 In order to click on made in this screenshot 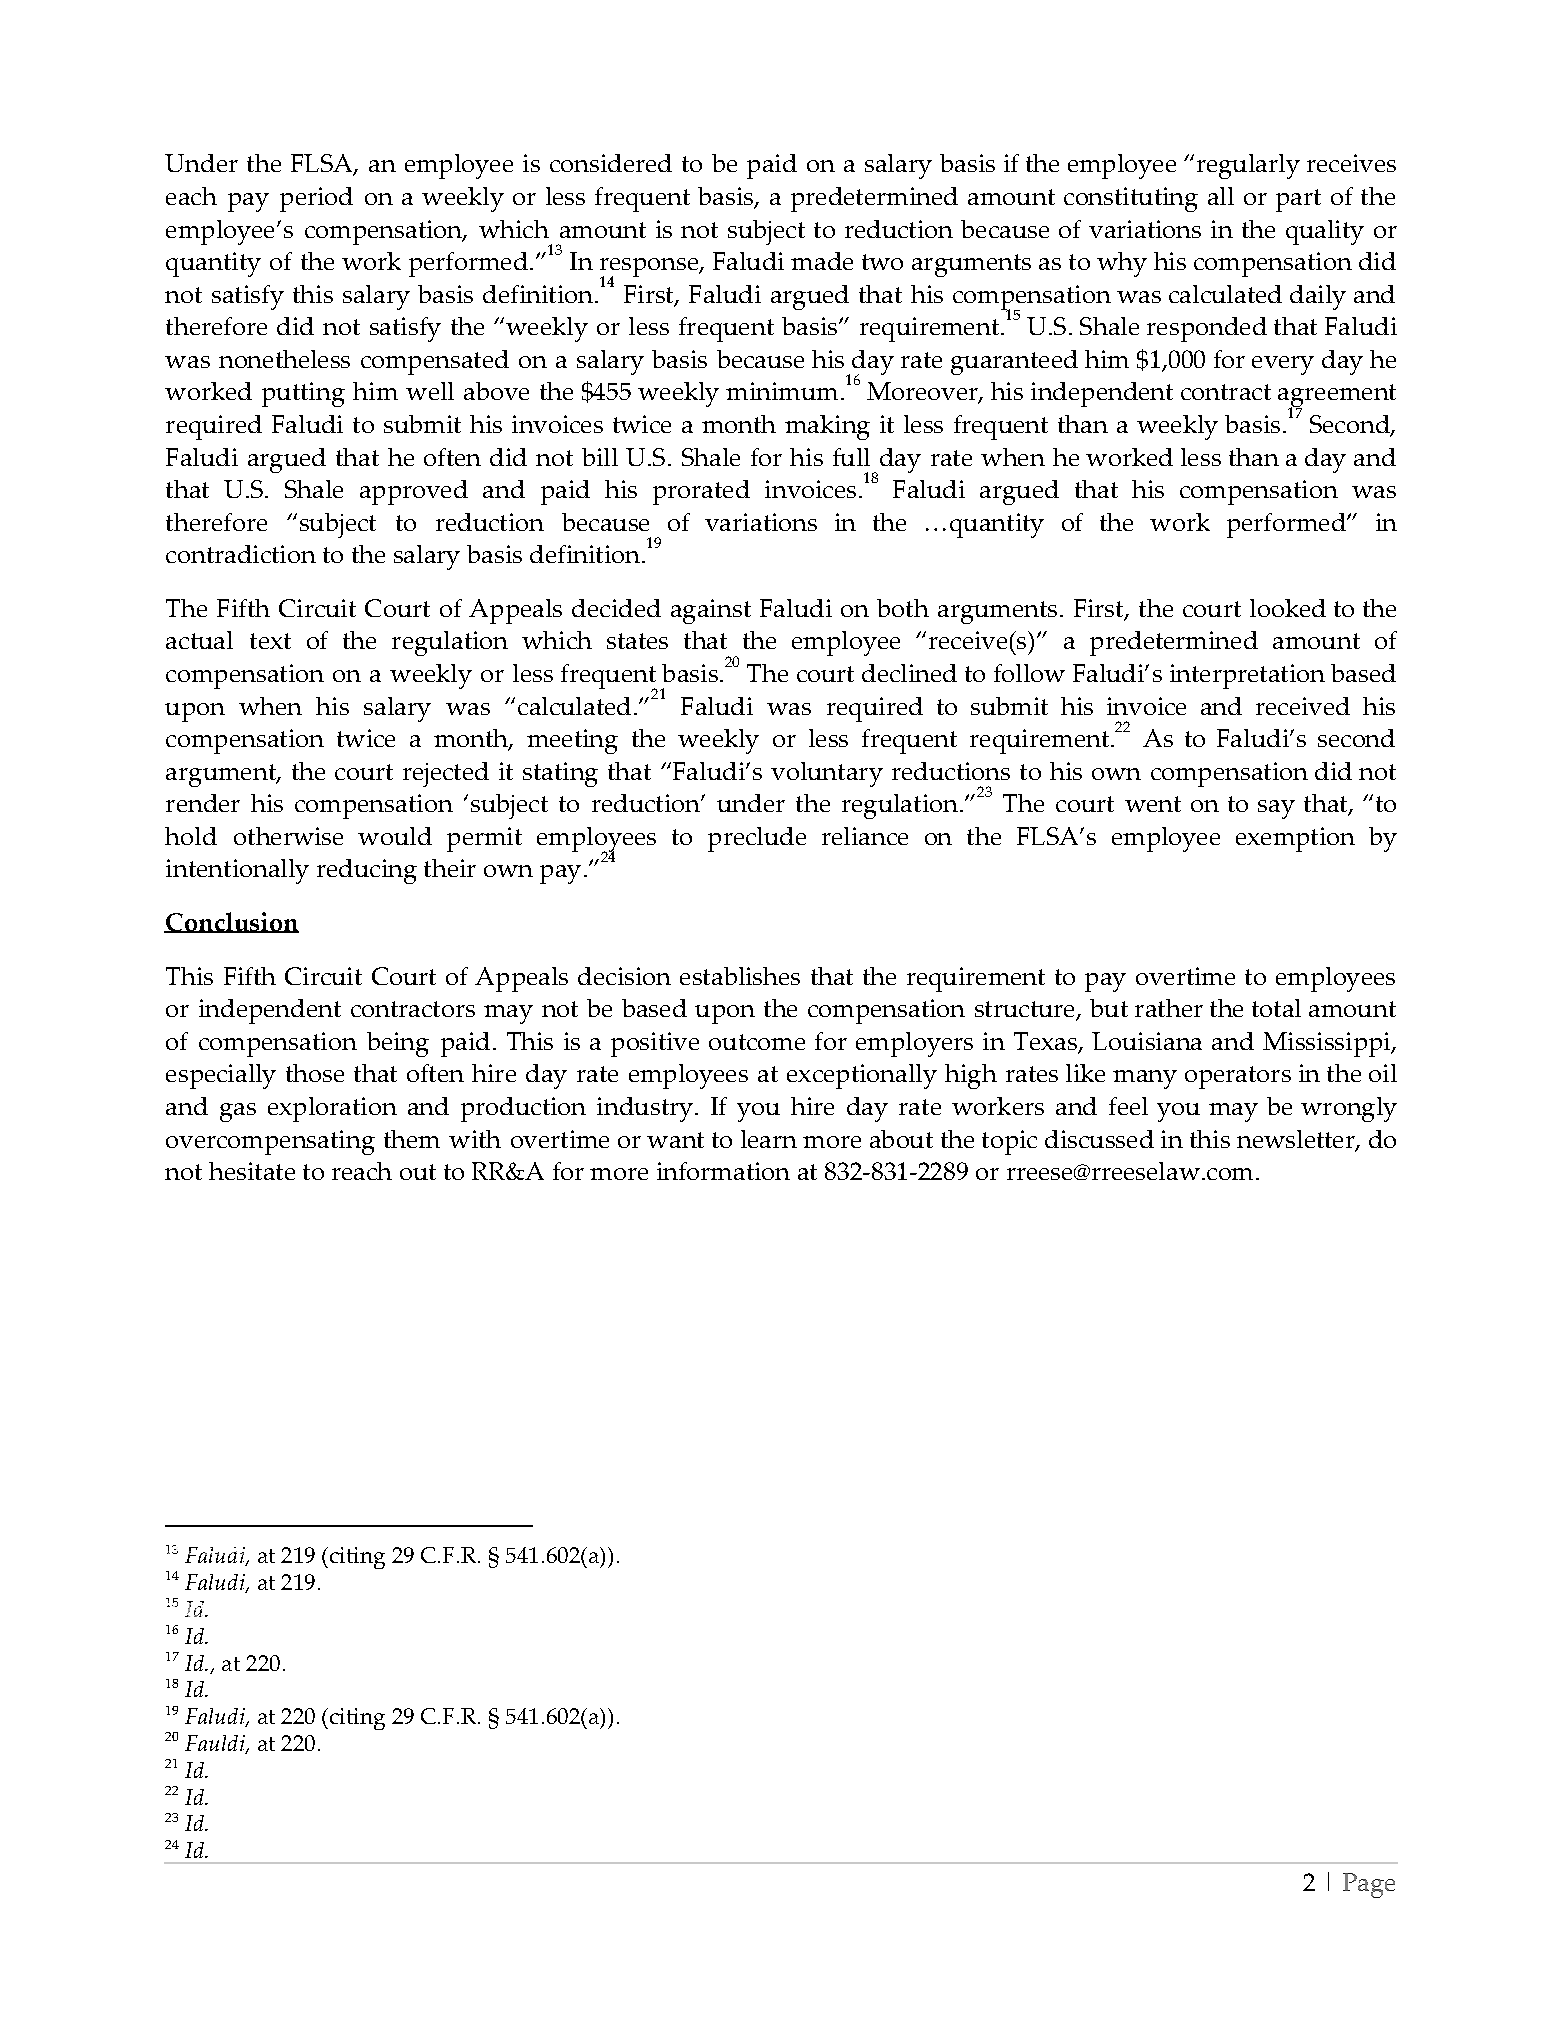, I will do `click(822, 261)`.
